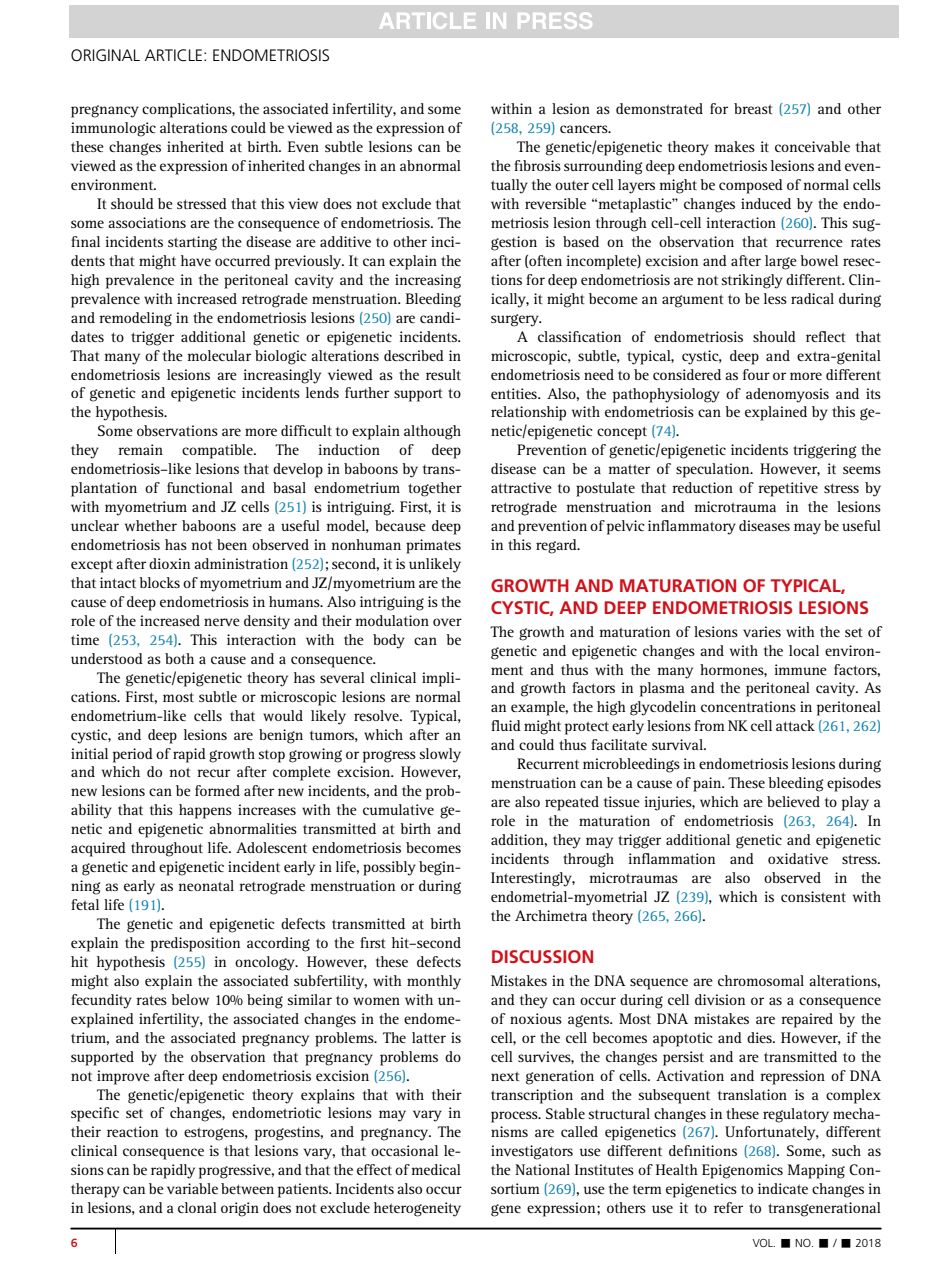 The width and height of the document is (952, 1280). Describe the element at coordinates (179, 658) in the document. I see `both` at that location.
